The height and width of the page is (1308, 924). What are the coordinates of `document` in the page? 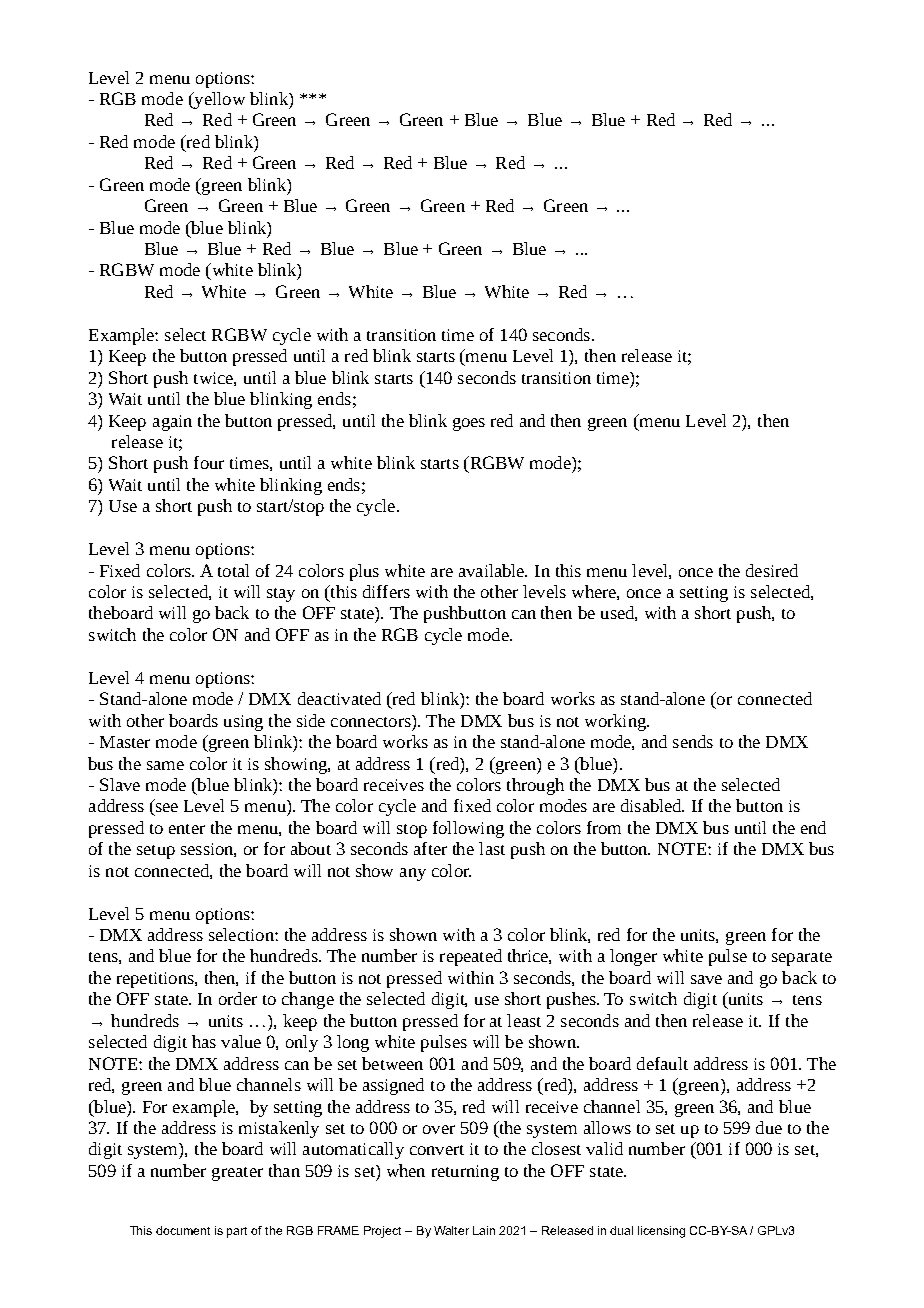 It's located at (183, 1230).
